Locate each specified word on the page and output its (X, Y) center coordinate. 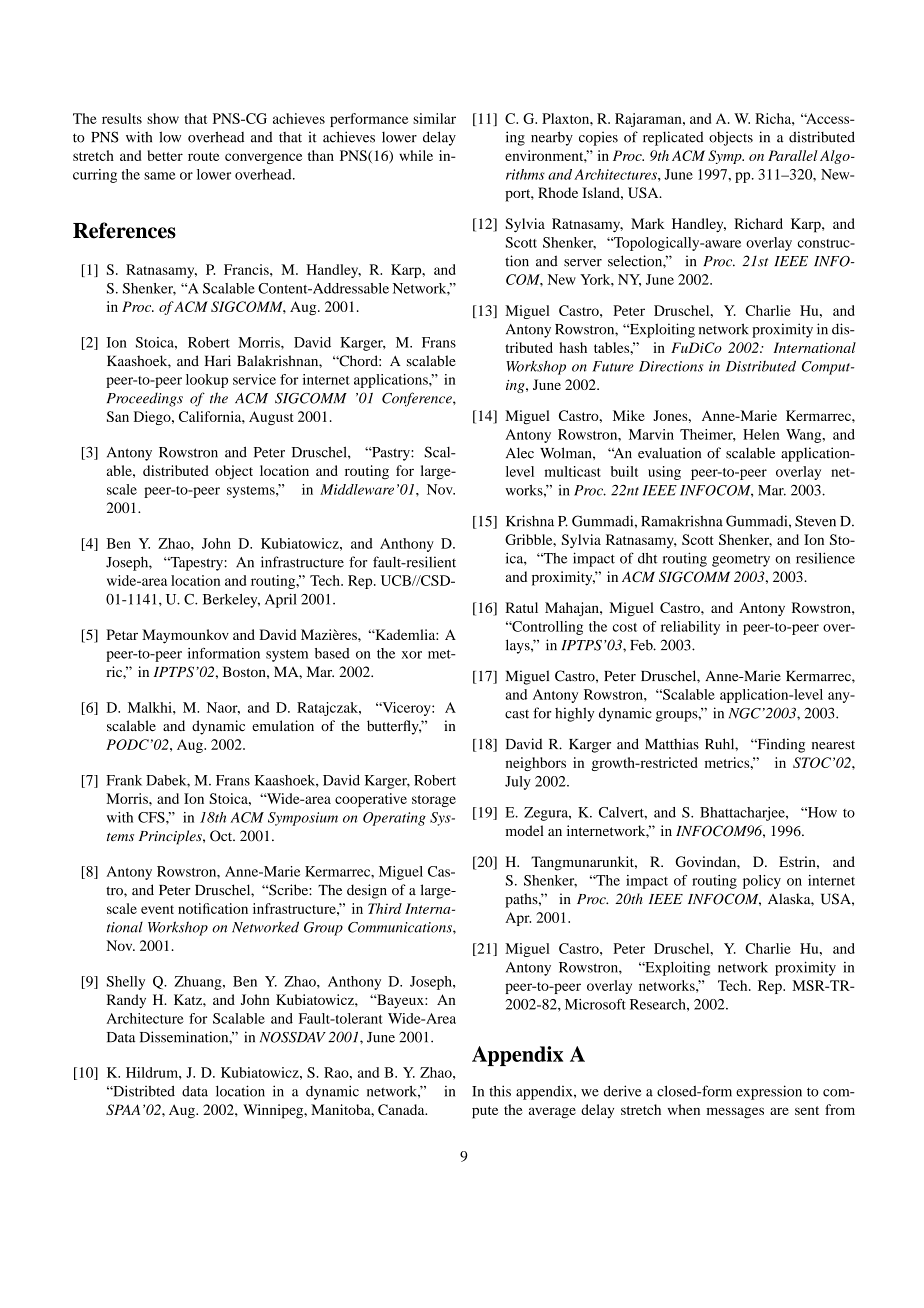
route (203, 156)
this (500, 1091)
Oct (222, 836)
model (525, 830)
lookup (207, 381)
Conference (418, 399)
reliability (690, 628)
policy (762, 882)
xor (412, 655)
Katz (189, 999)
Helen (761, 434)
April (281, 600)
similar (434, 118)
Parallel (793, 155)
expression (769, 1092)
